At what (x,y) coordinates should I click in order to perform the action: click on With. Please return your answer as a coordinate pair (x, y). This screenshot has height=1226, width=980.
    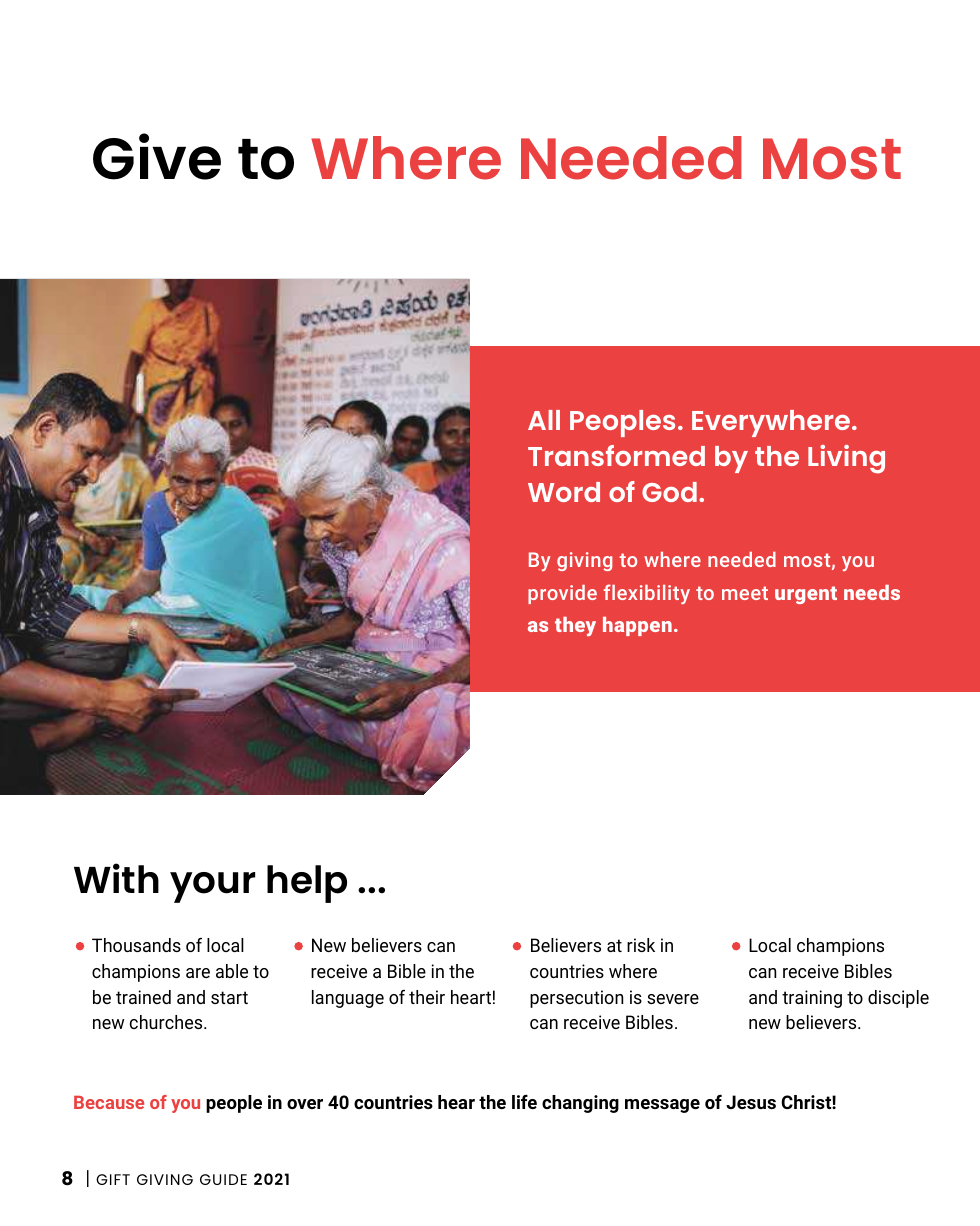
    Looking at the image, I should click on (116, 878).
